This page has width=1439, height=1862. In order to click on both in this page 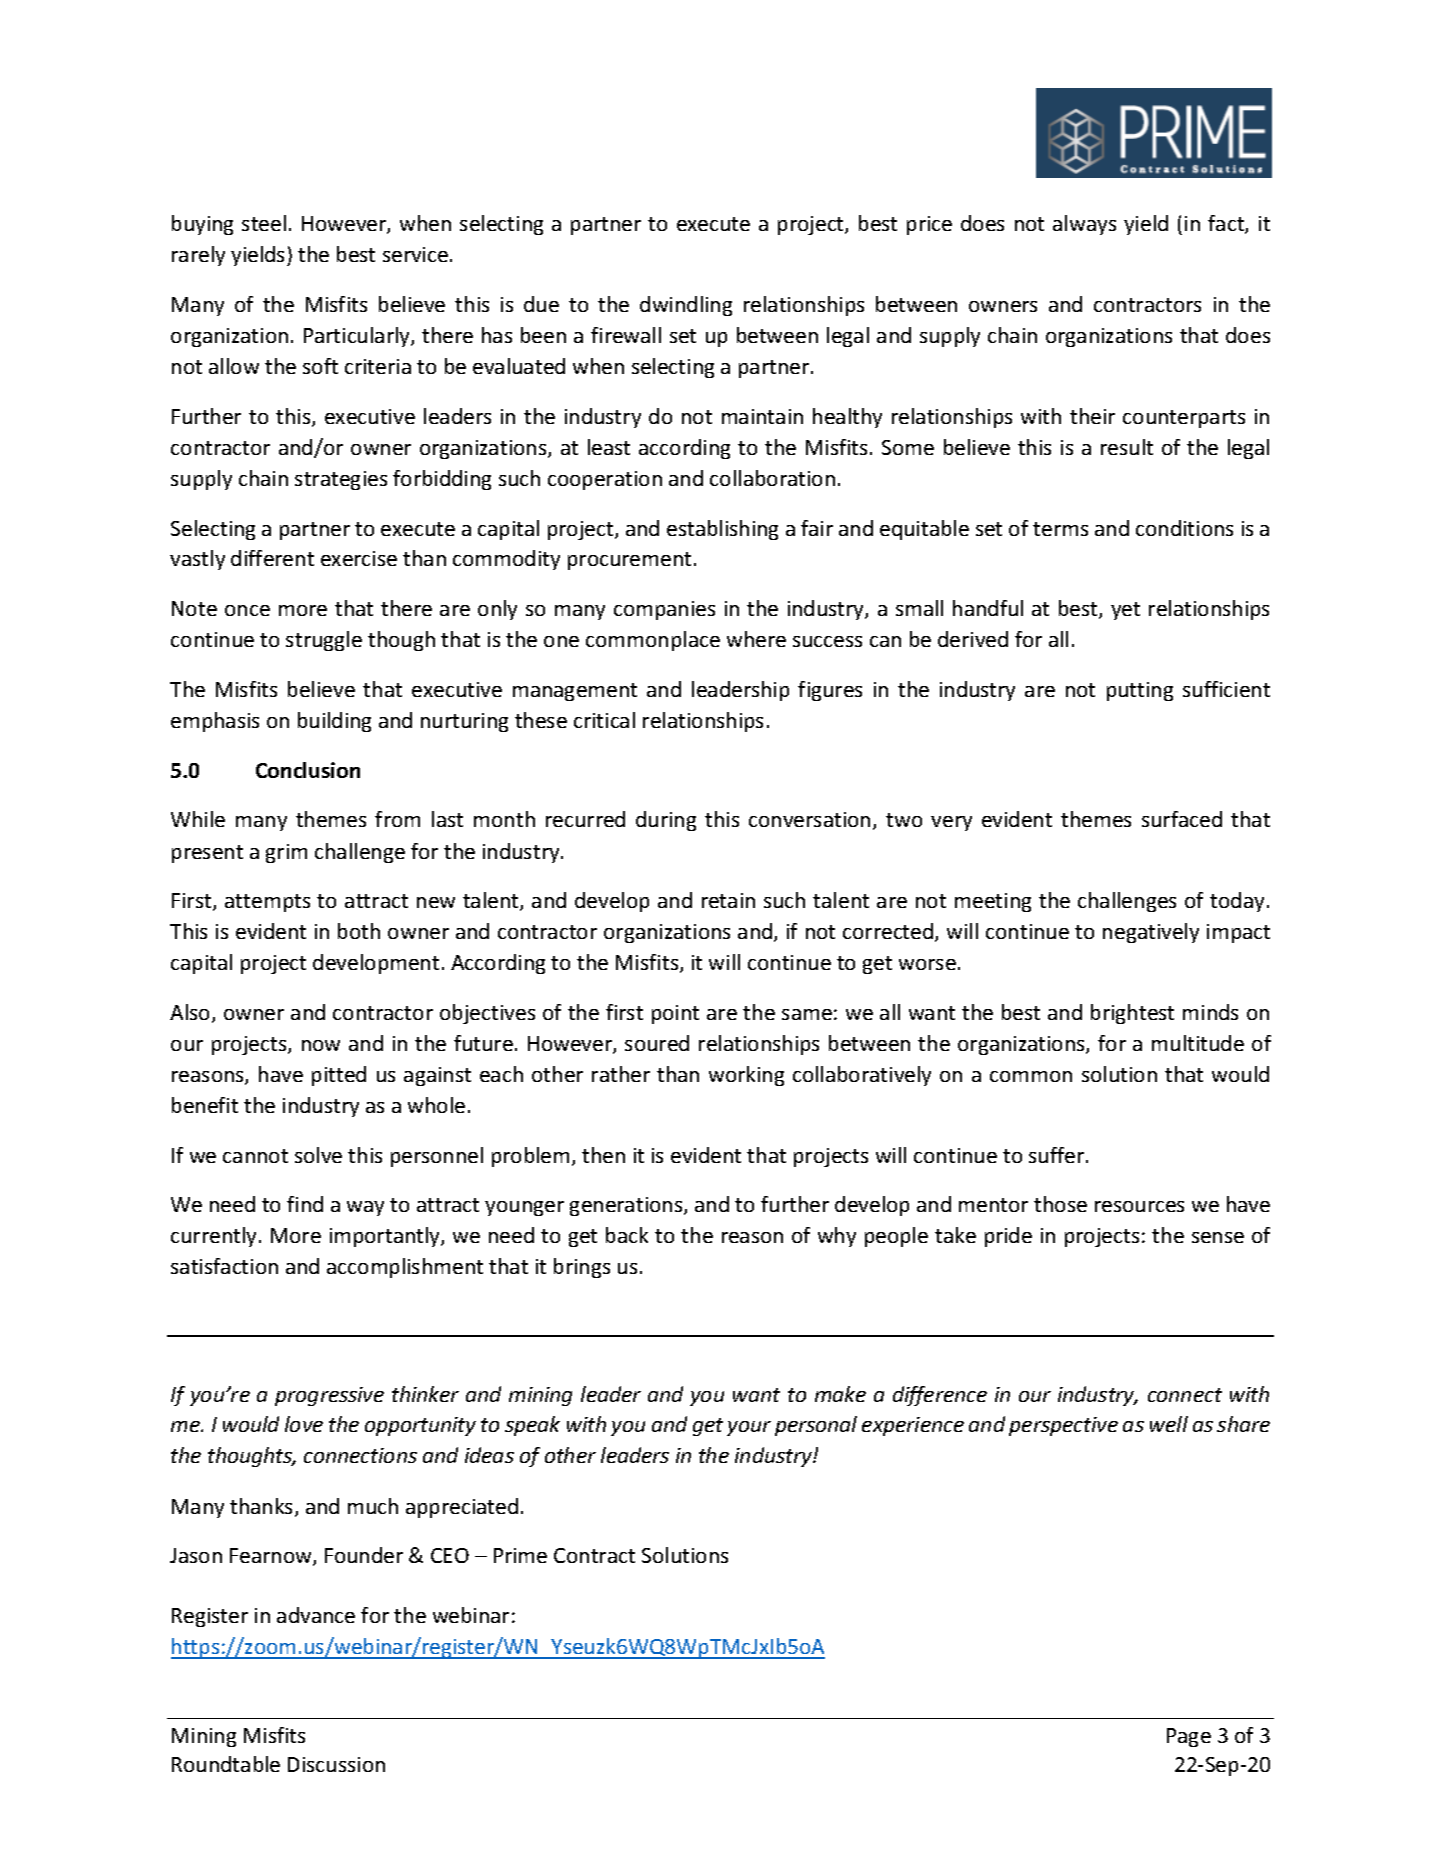, I will do `click(359, 931)`.
